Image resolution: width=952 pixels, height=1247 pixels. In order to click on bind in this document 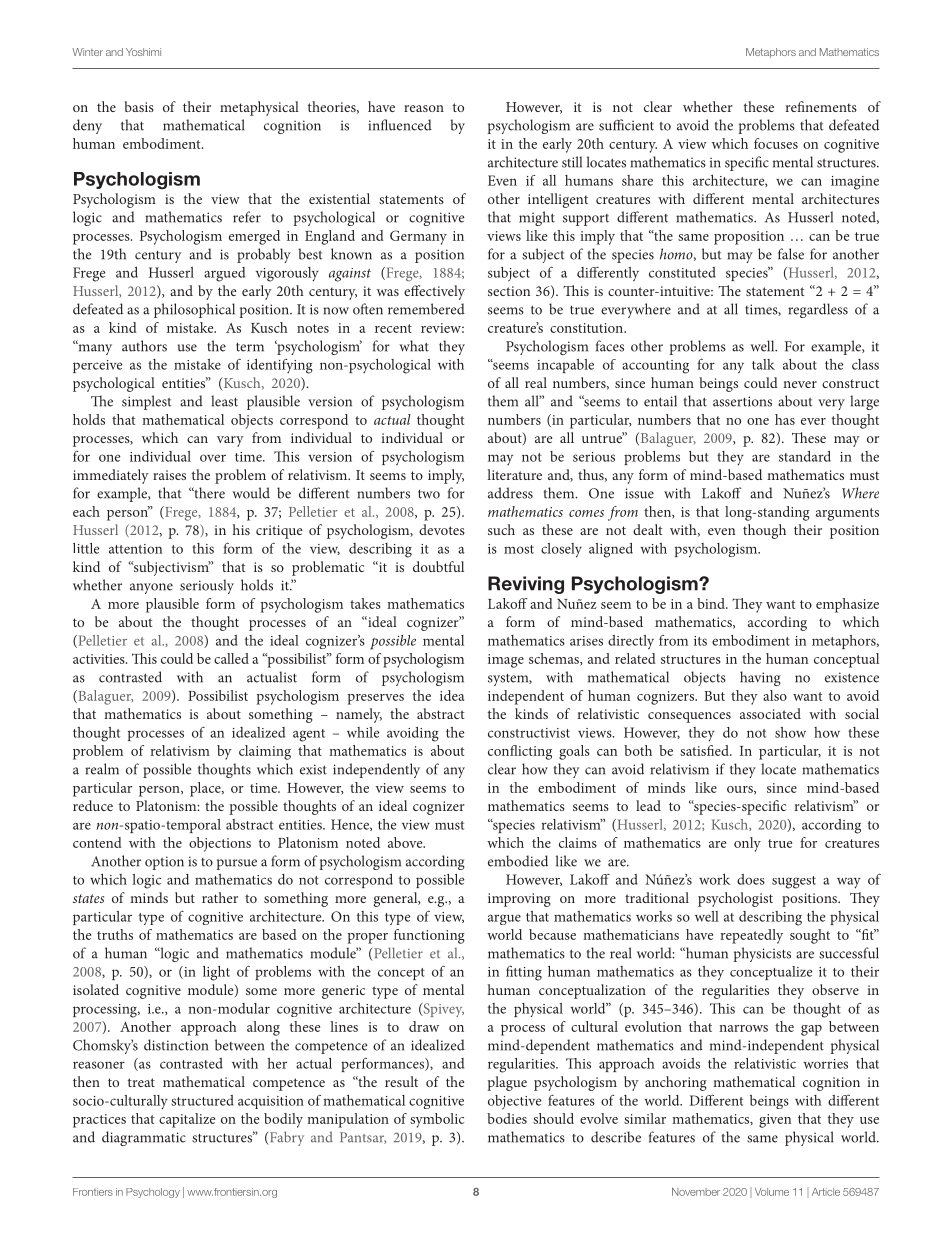, I will do `click(712, 603)`.
